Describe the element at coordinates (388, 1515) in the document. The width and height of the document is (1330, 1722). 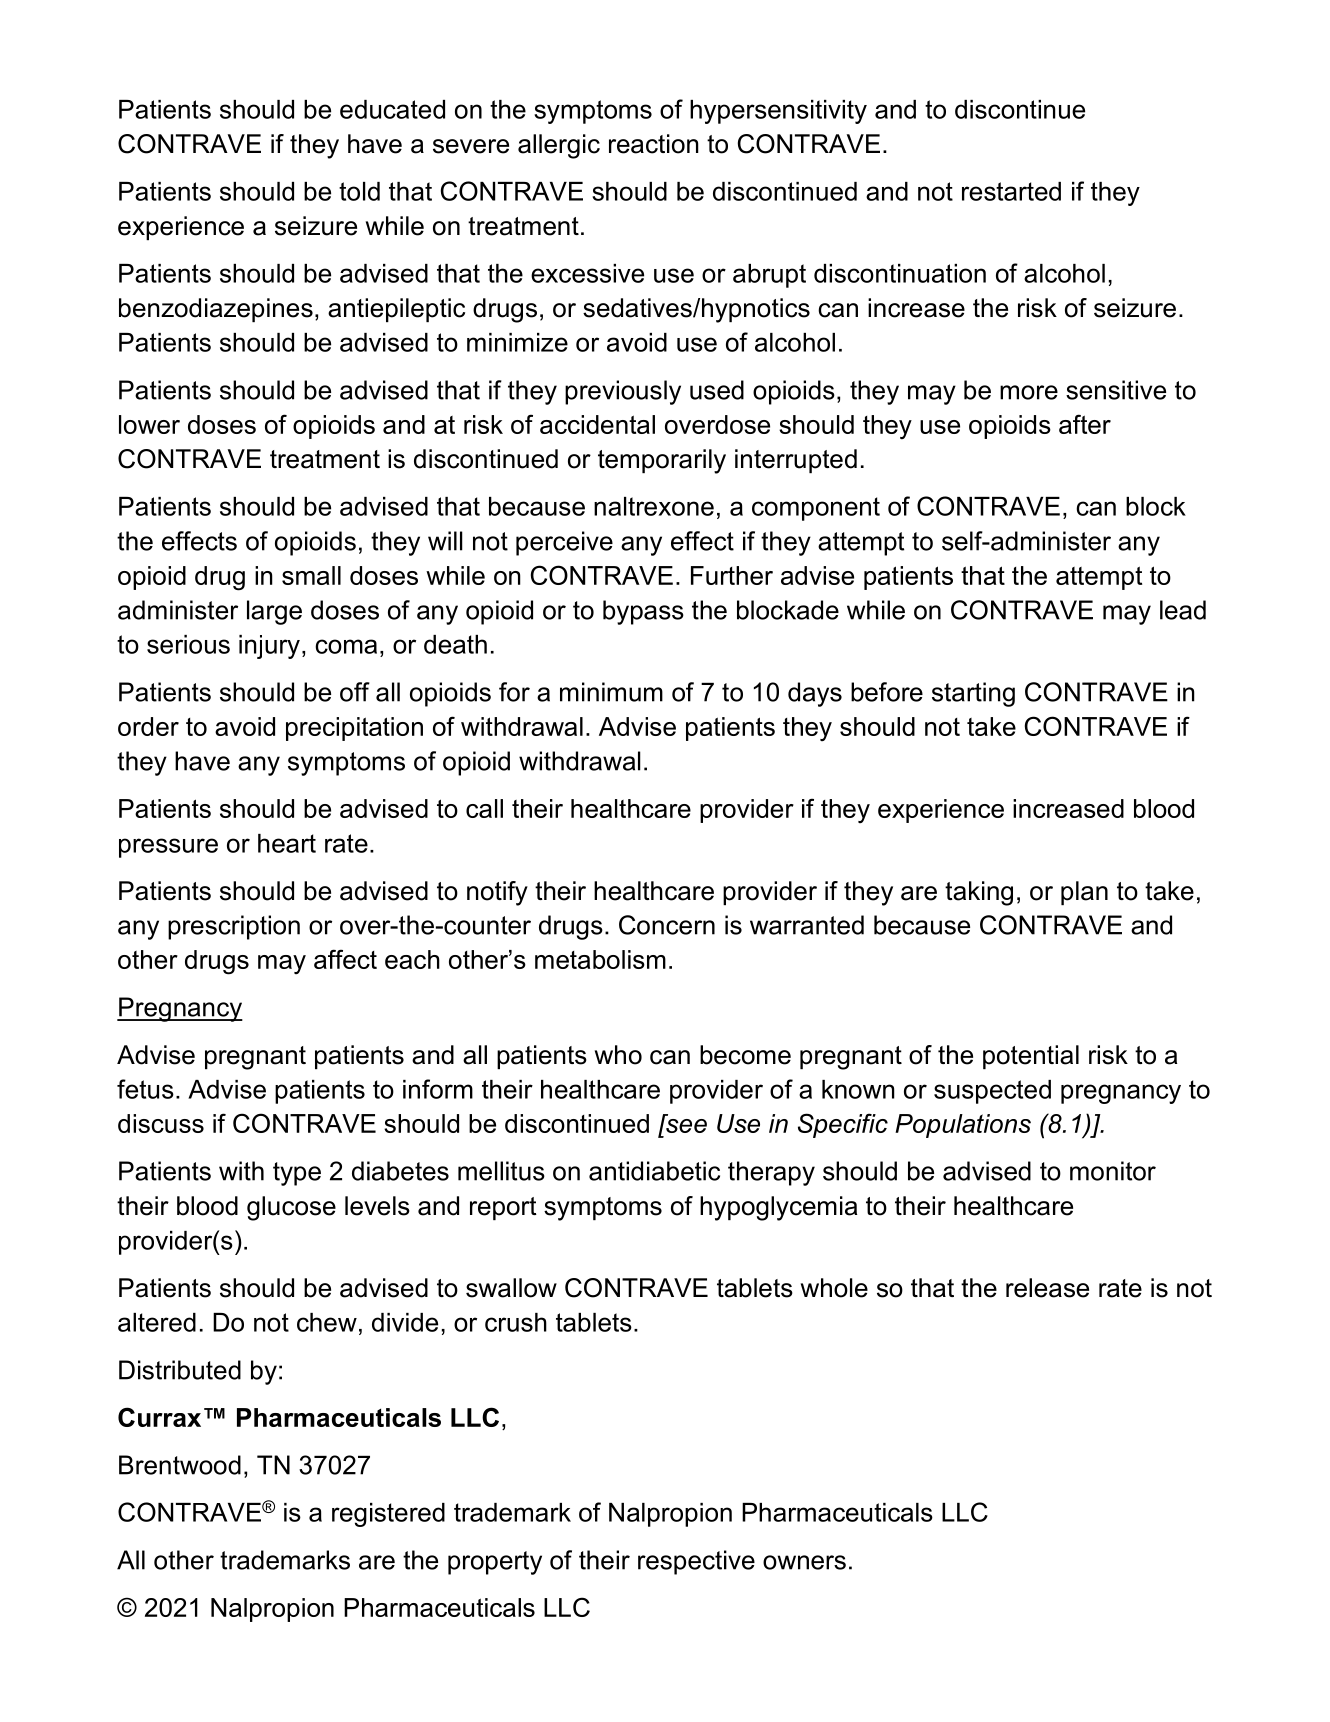
I see `registered` at that location.
